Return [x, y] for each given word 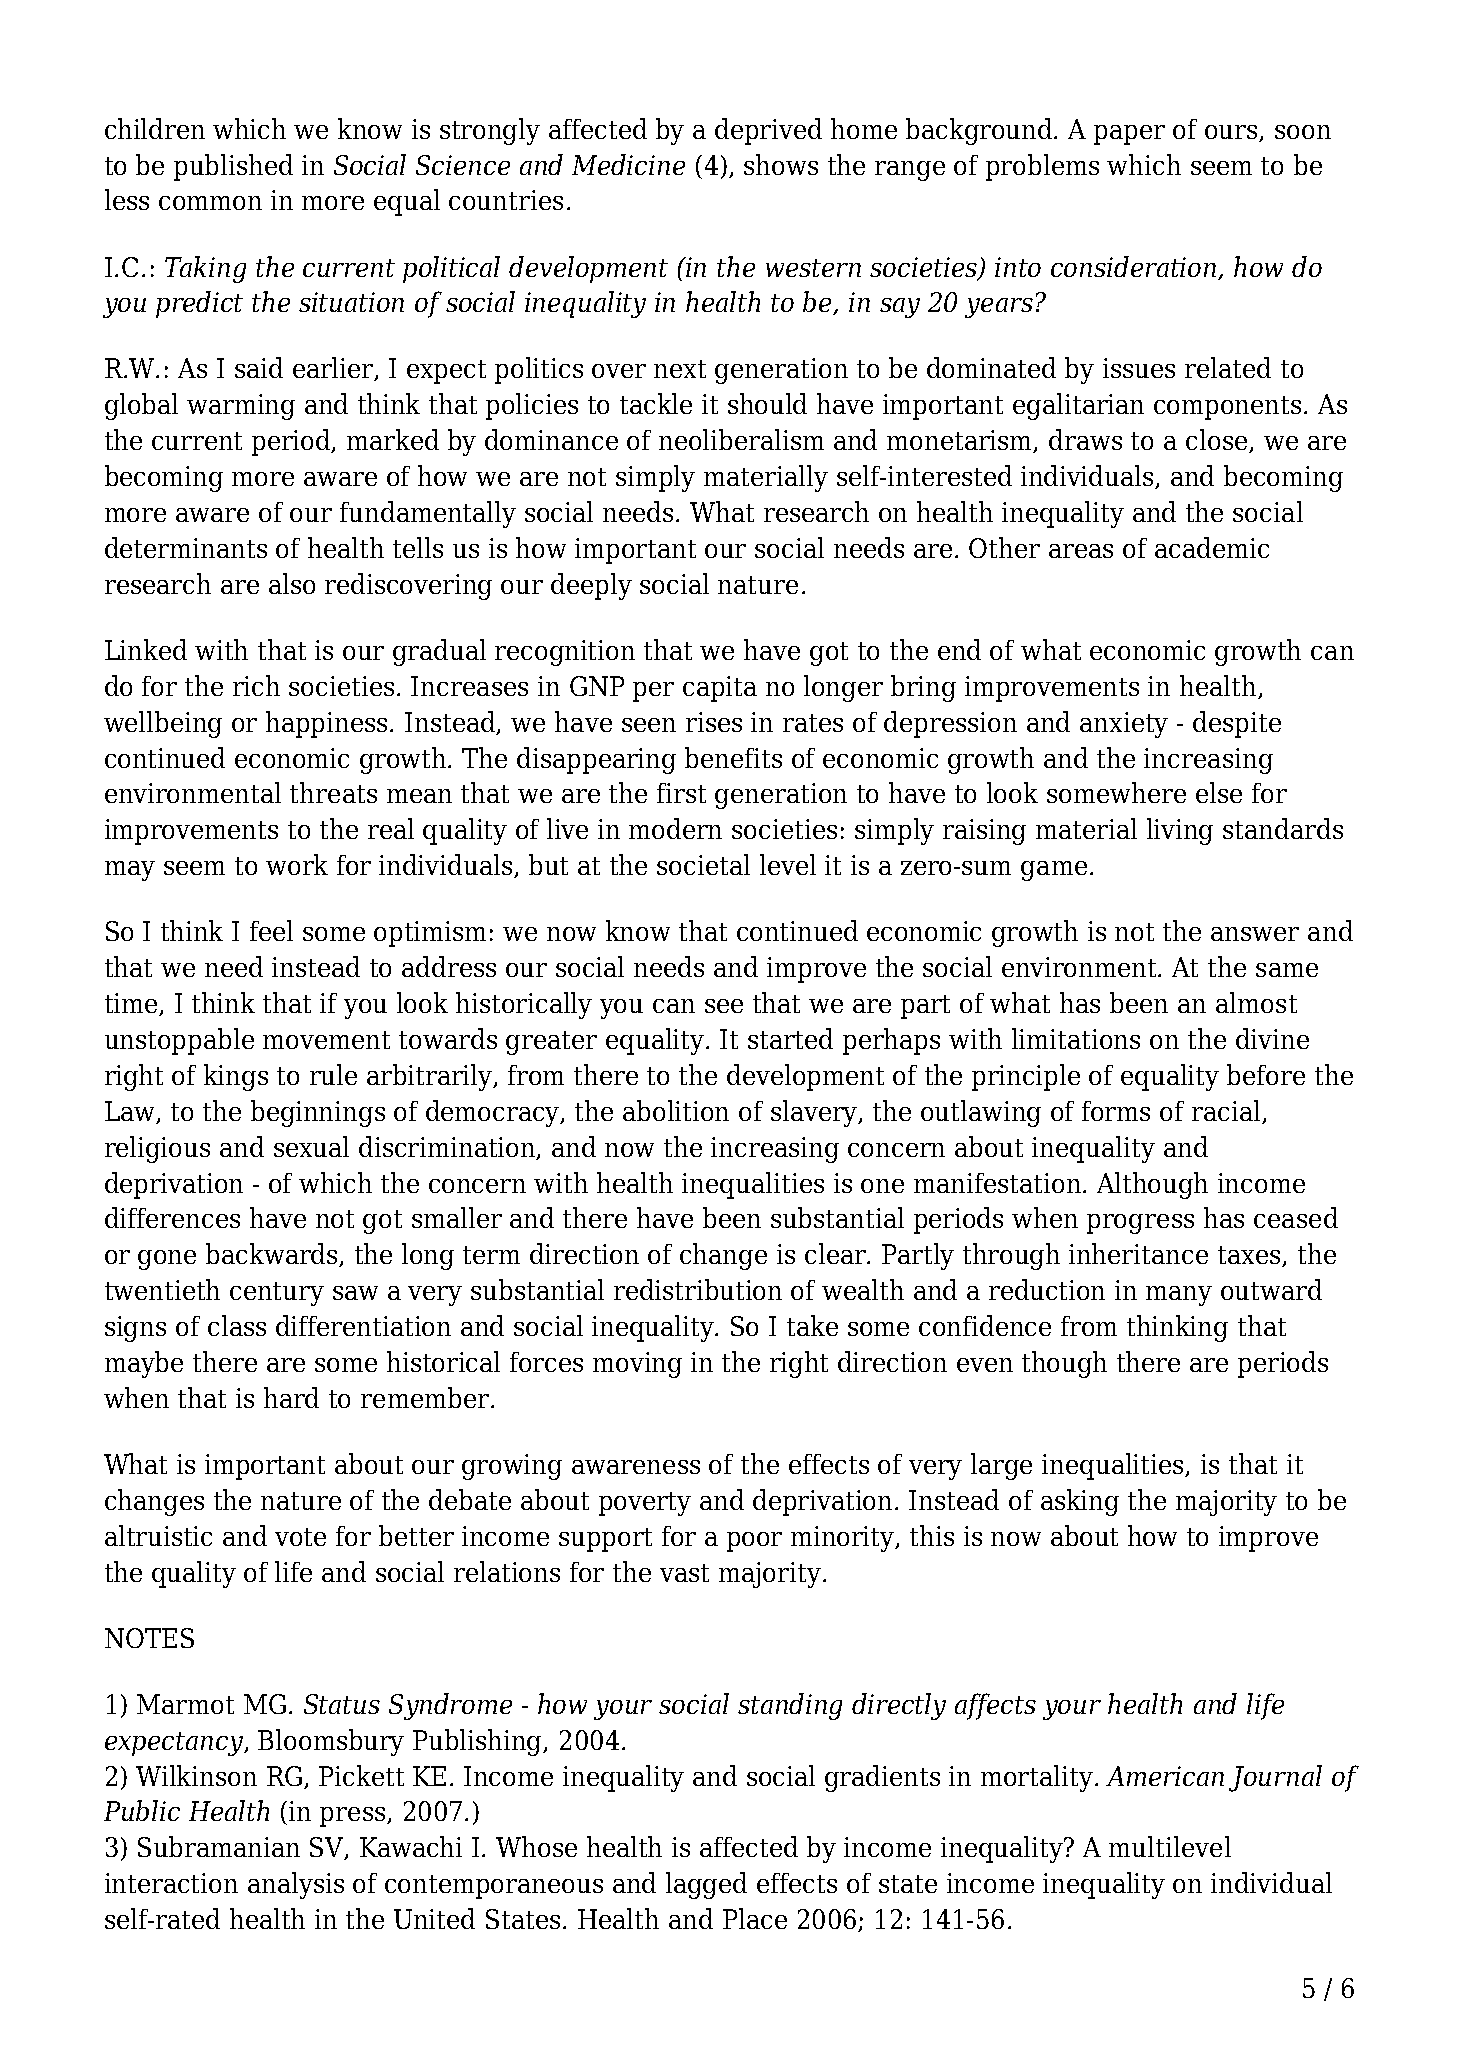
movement [326, 1040]
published [233, 167]
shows [781, 164]
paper [1129, 135]
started [790, 1038]
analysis [296, 1885]
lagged [706, 1885]
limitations [1076, 1038]
